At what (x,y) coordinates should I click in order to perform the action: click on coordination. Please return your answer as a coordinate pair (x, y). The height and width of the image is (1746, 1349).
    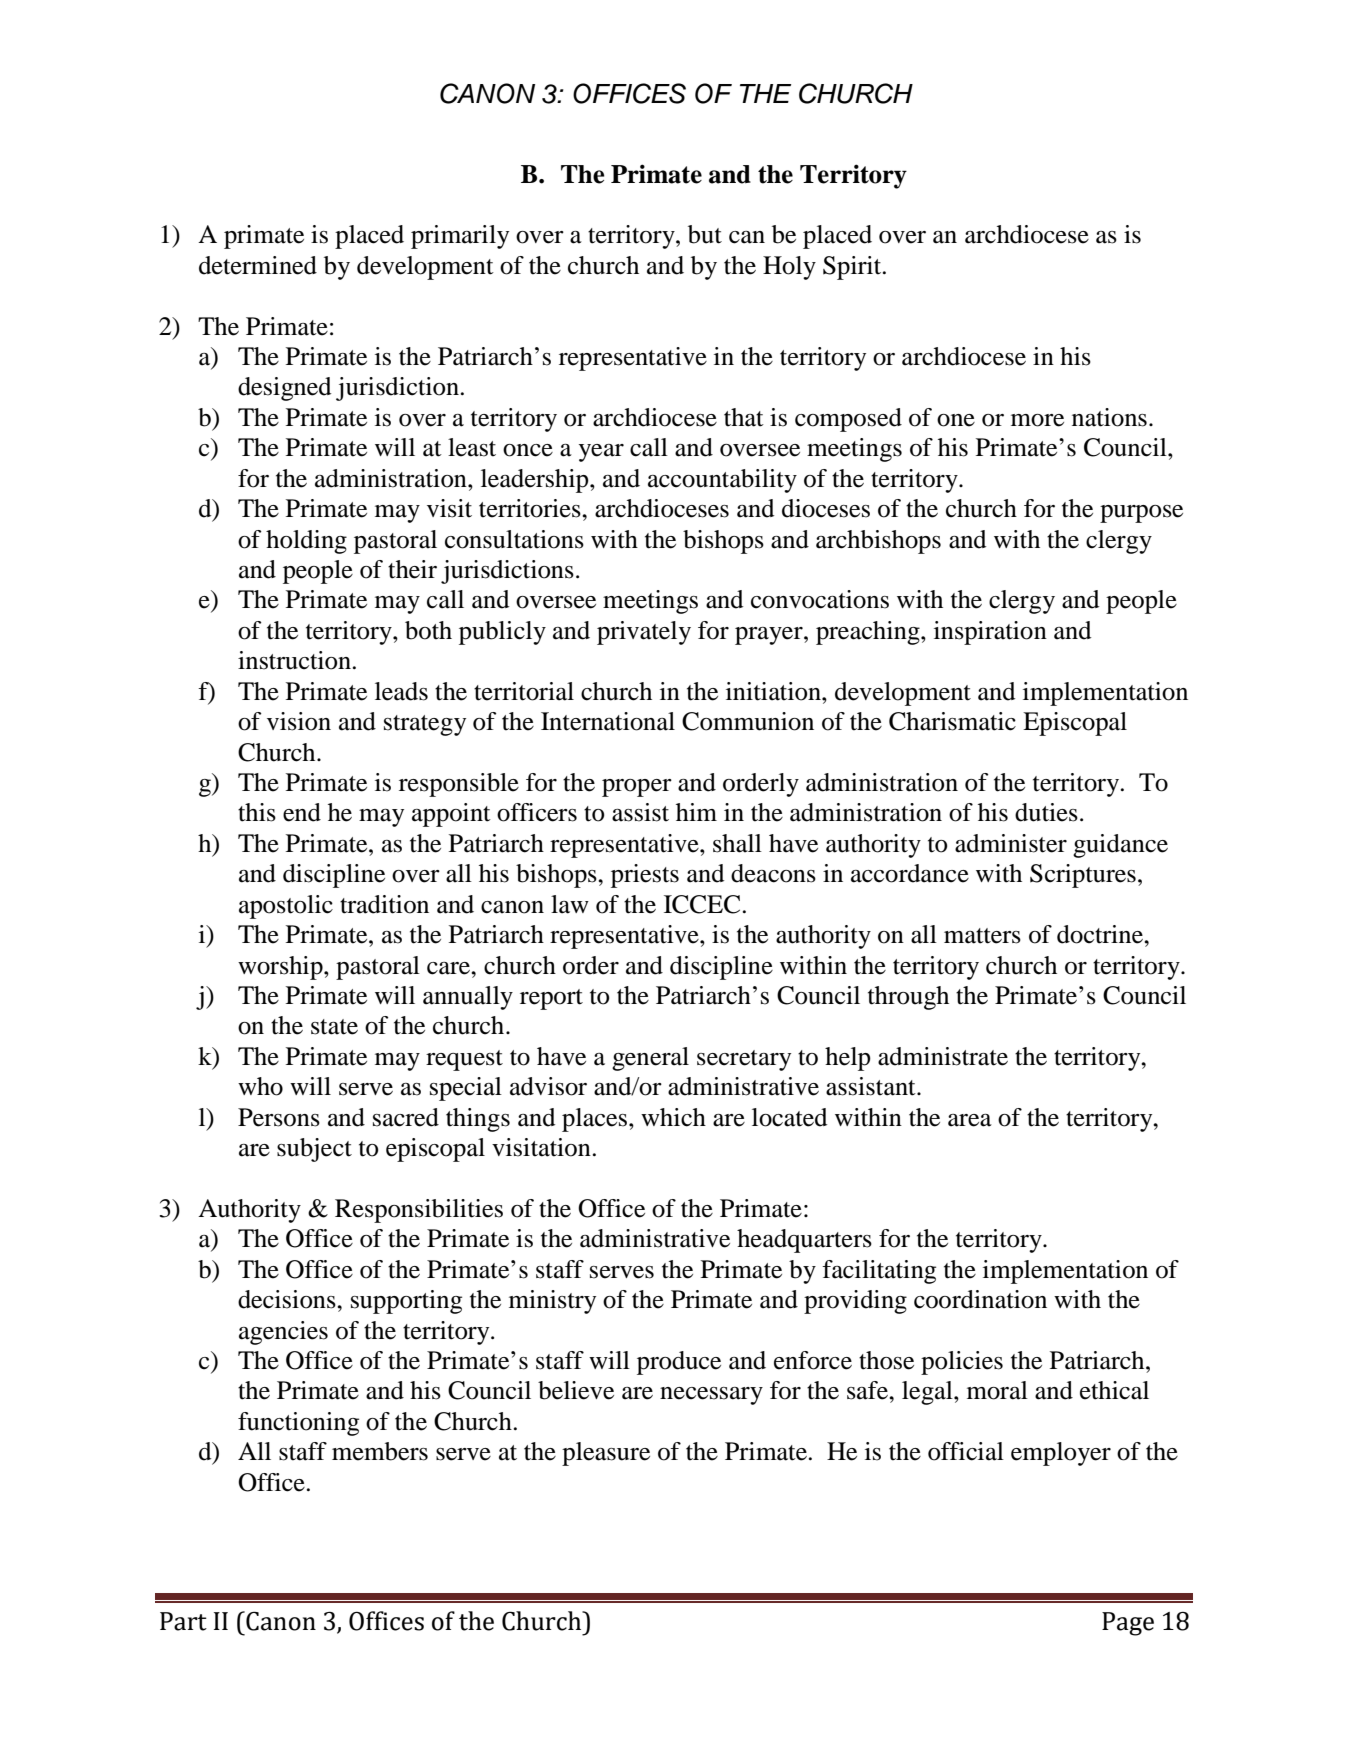
    Looking at the image, I should click on (980, 1299).
